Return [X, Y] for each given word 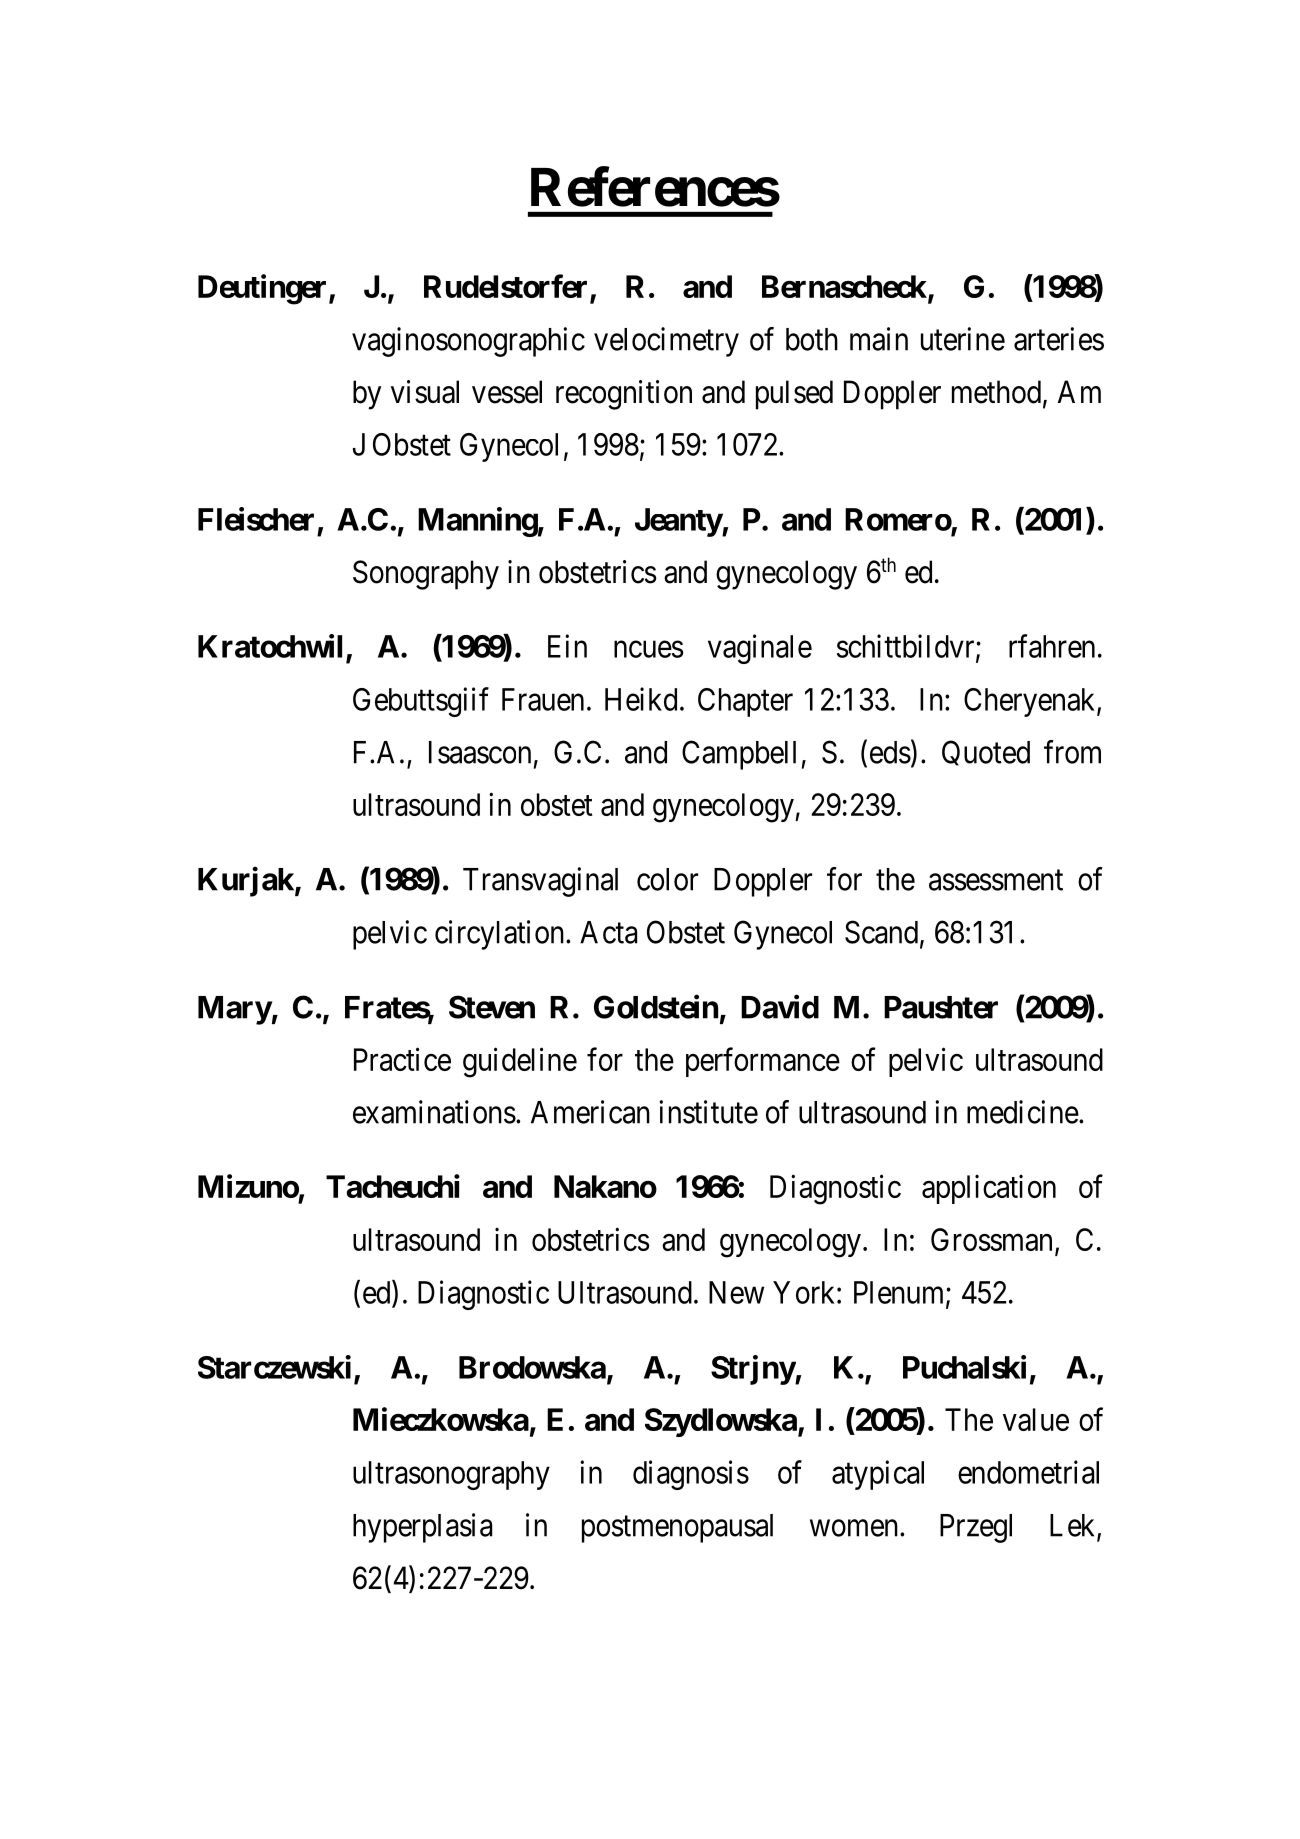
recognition [624, 395]
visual [425, 392]
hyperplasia [422, 1528]
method [996, 392]
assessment [996, 880]
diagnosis [691, 1475]
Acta [608, 932]
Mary [235, 1010]
